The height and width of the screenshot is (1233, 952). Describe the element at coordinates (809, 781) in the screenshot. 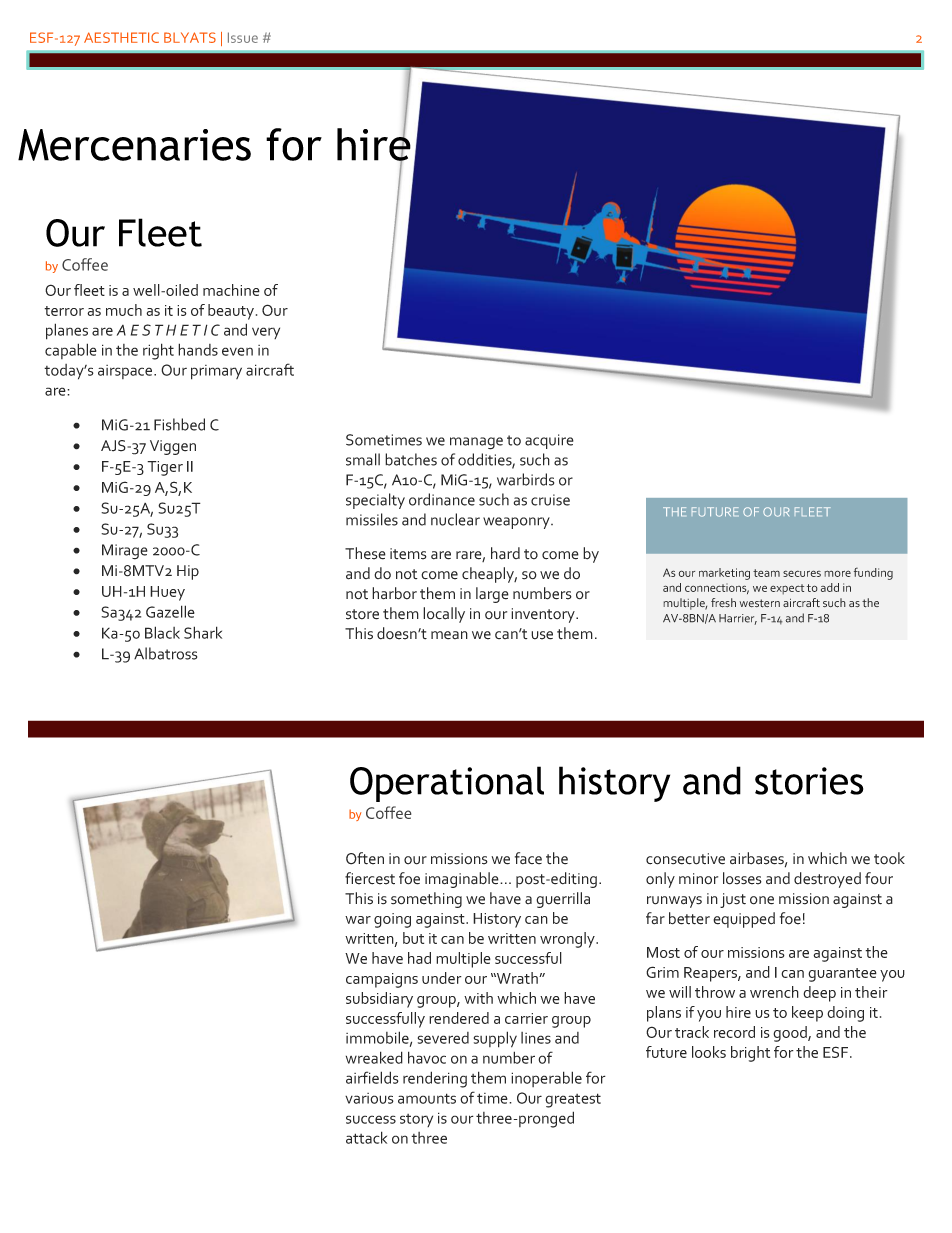

I see `stories` at that location.
